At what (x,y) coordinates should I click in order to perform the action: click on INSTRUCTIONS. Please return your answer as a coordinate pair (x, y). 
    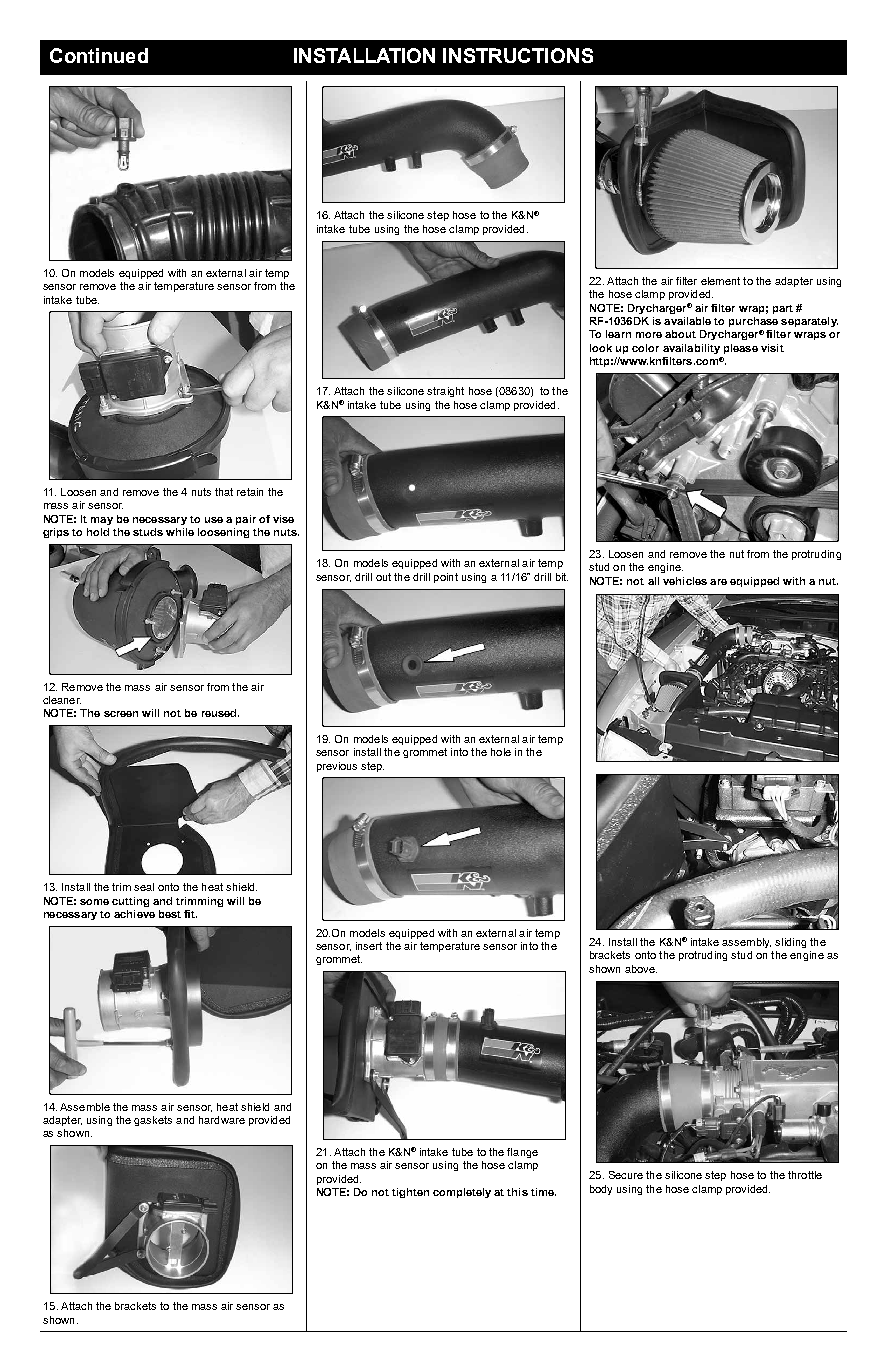
    Looking at the image, I should click on (518, 55).
